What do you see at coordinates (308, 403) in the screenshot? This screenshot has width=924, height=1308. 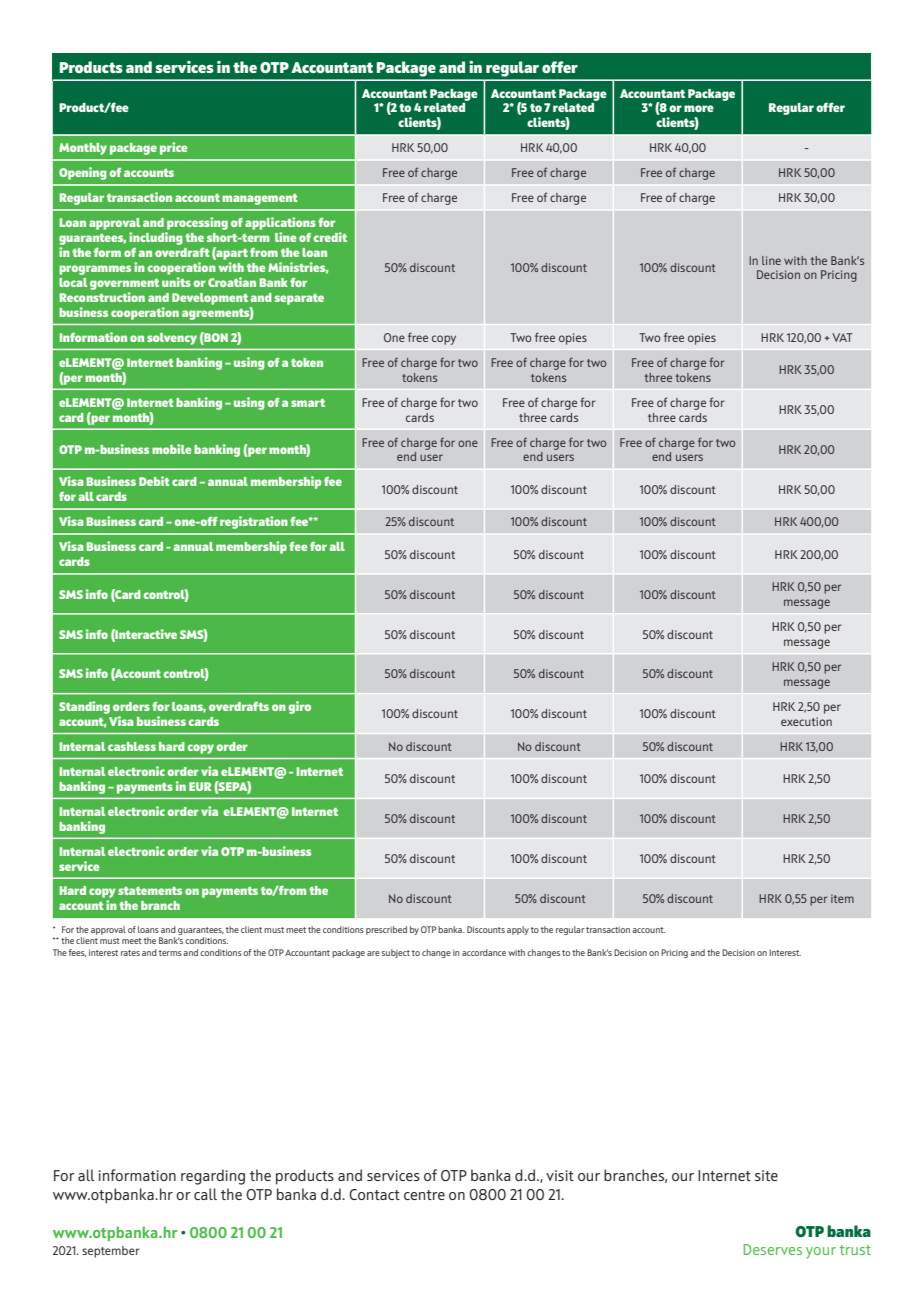 I see `smart` at bounding box center [308, 403].
